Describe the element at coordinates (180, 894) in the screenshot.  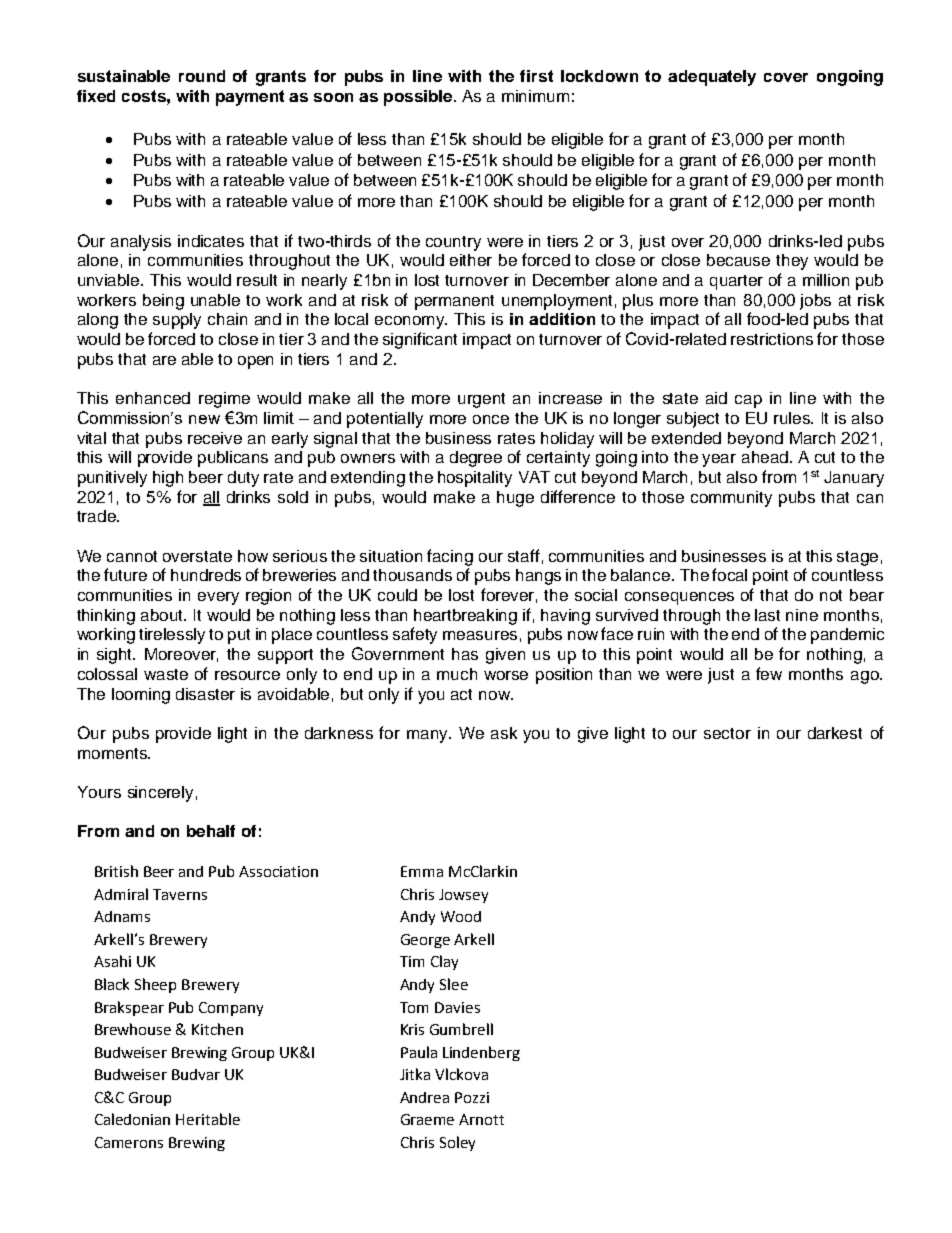
I see `Taverns` at that location.
